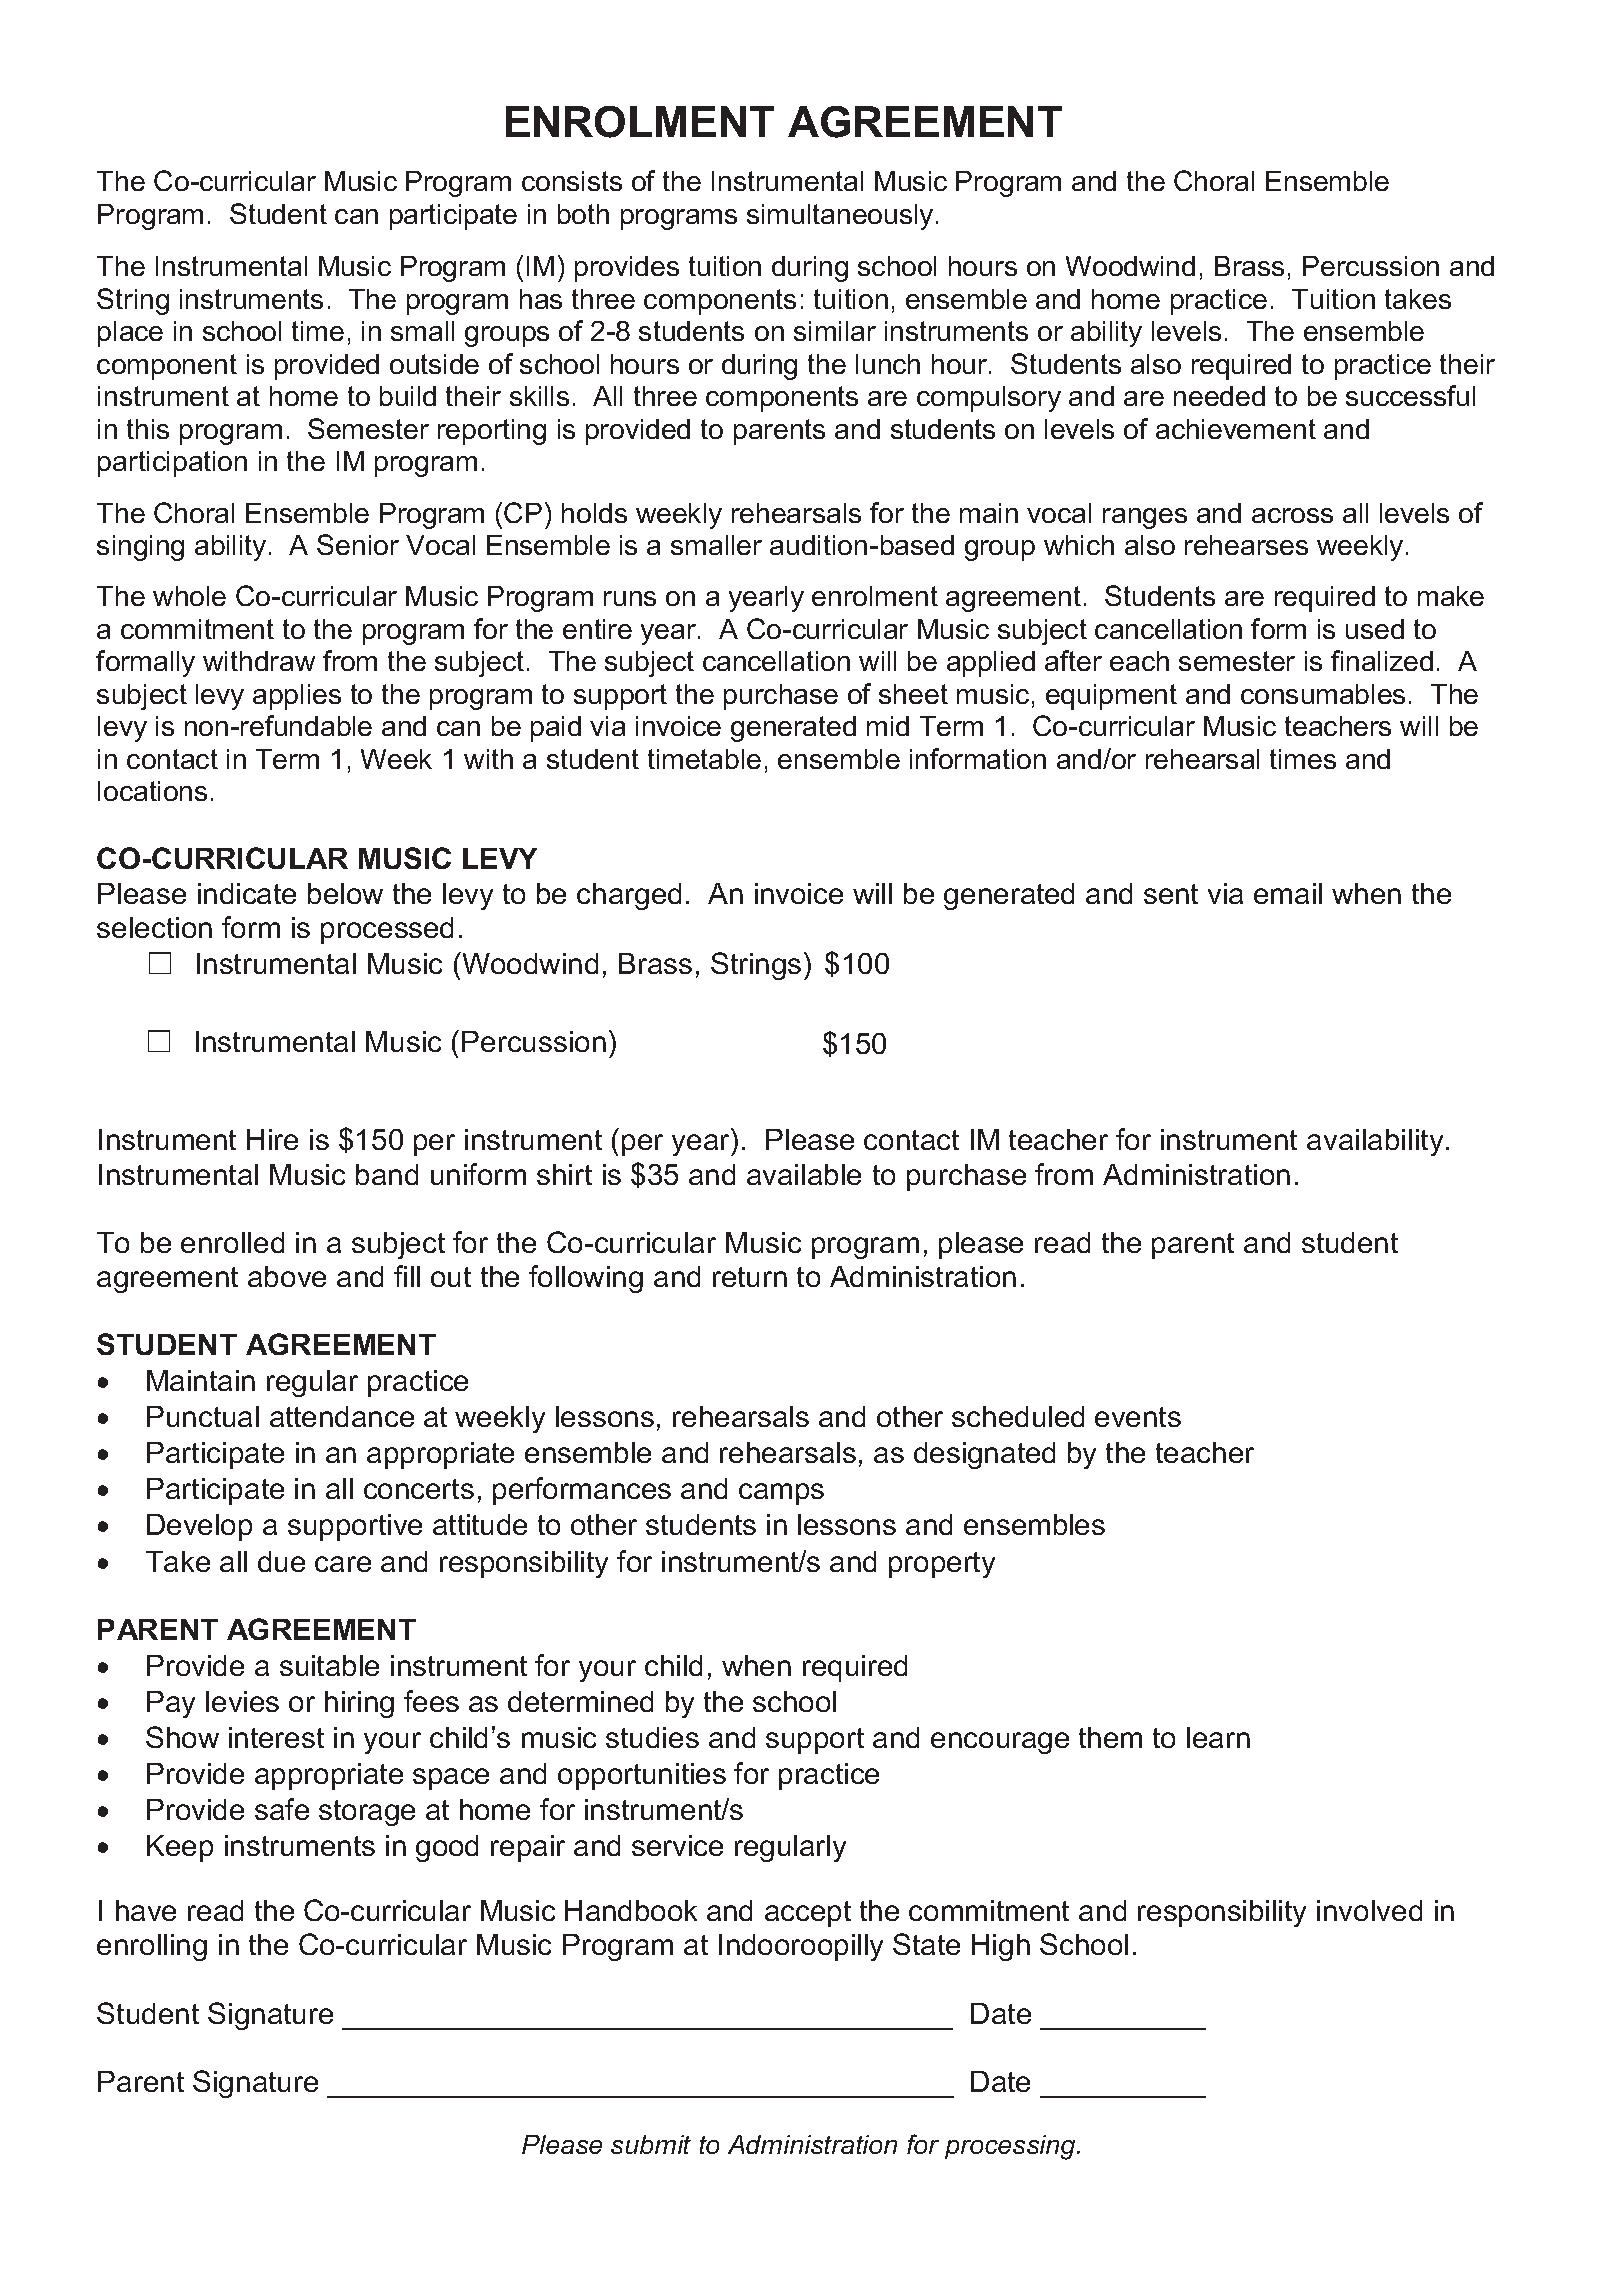  I want to click on submit, so click(651, 2144).
